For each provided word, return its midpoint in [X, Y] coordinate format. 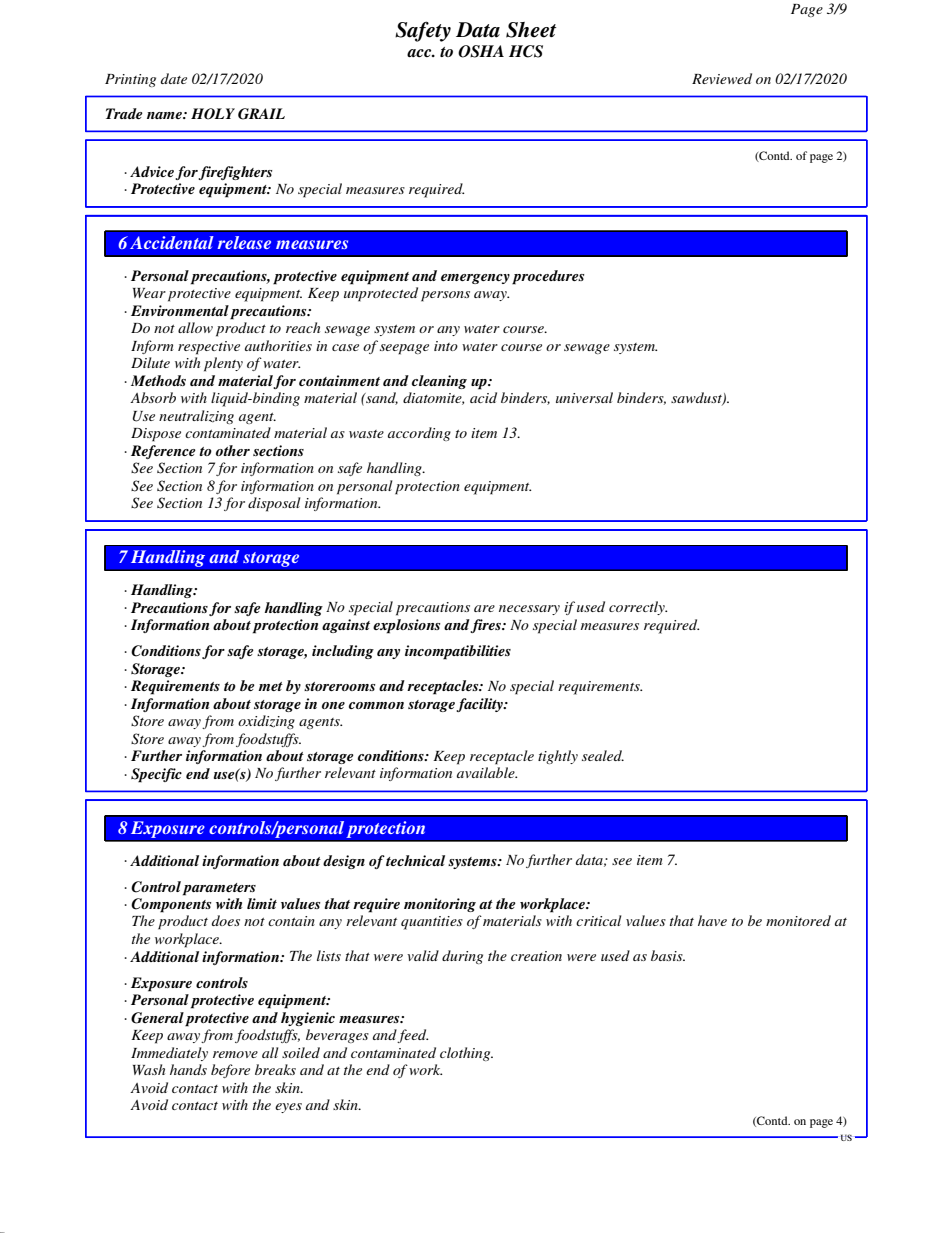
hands [188, 1069]
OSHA [481, 51]
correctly [638, 608]
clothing [466, 1054]
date [174, 78]
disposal [274, 504]
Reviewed [722, 78]
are [484, 608]
